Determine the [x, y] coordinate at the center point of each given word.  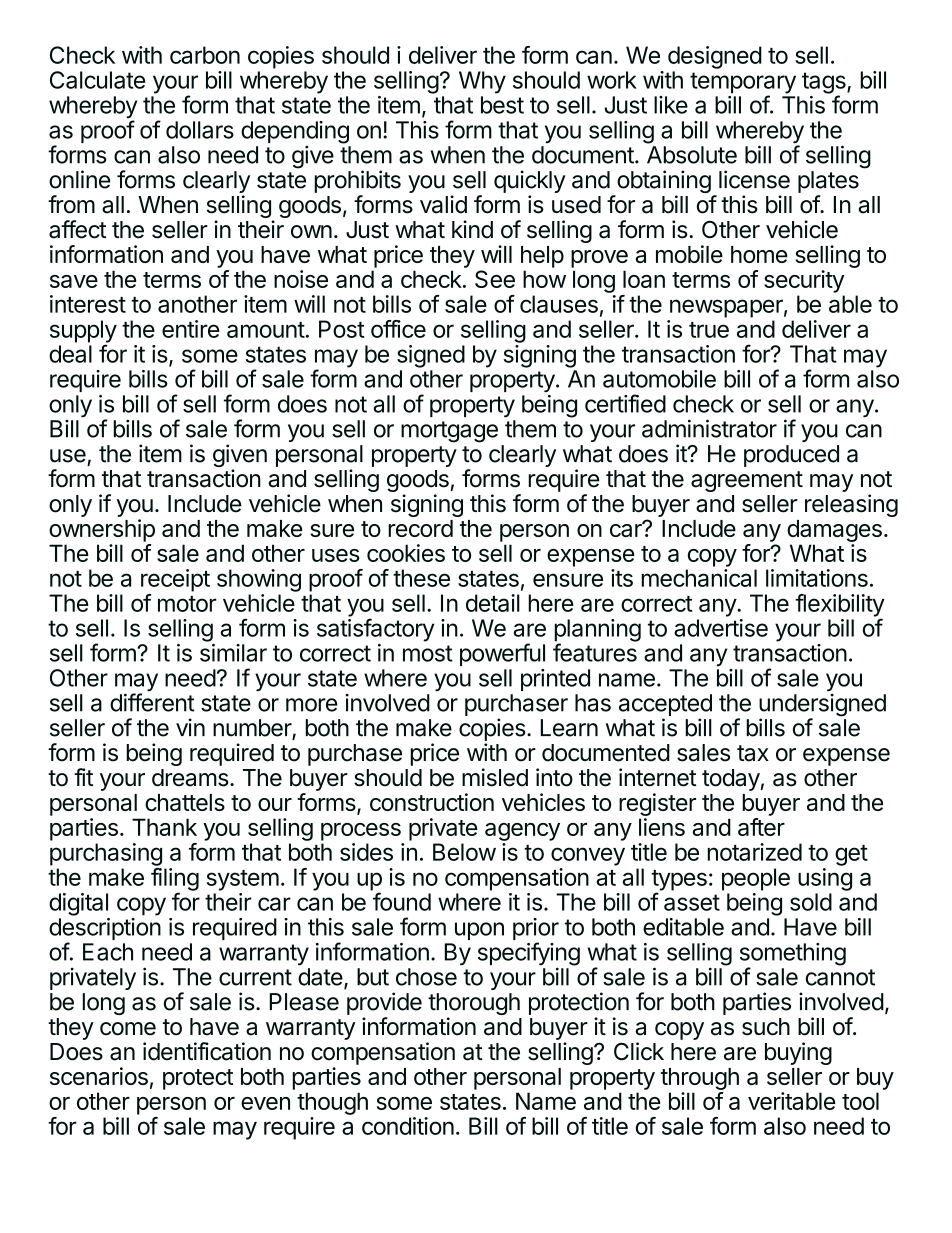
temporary [743, 84]
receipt [175, 580]
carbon [205, 55]
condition [408, 1126]
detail [493, 603]
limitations [817, 578]
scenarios [99, 1076]
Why [482, 82]
